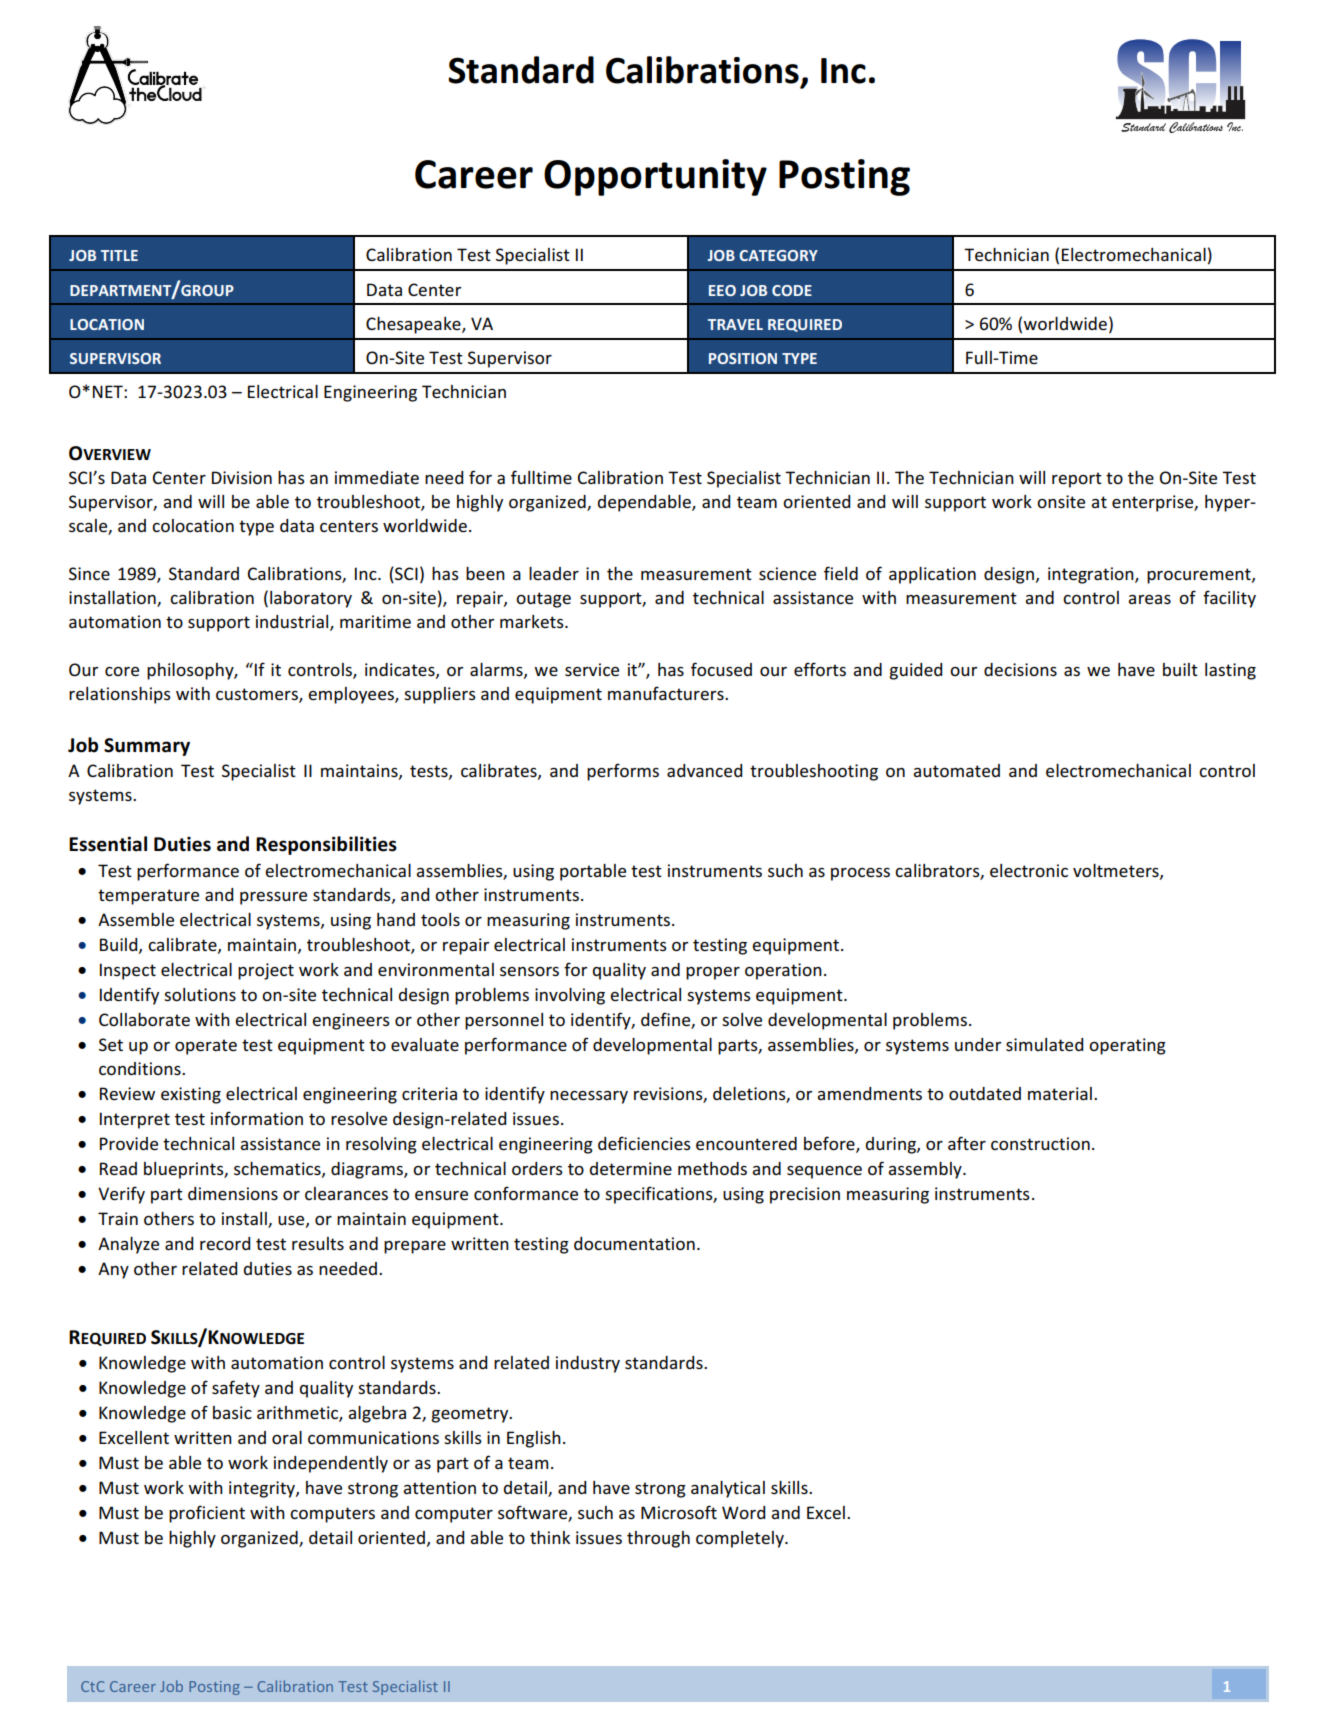 Image resolution: width=1335 pixels, height=1728 pixels. Describe the element at coordinates (1029, 870) in the screenshot. I see `electronic` at that location.
